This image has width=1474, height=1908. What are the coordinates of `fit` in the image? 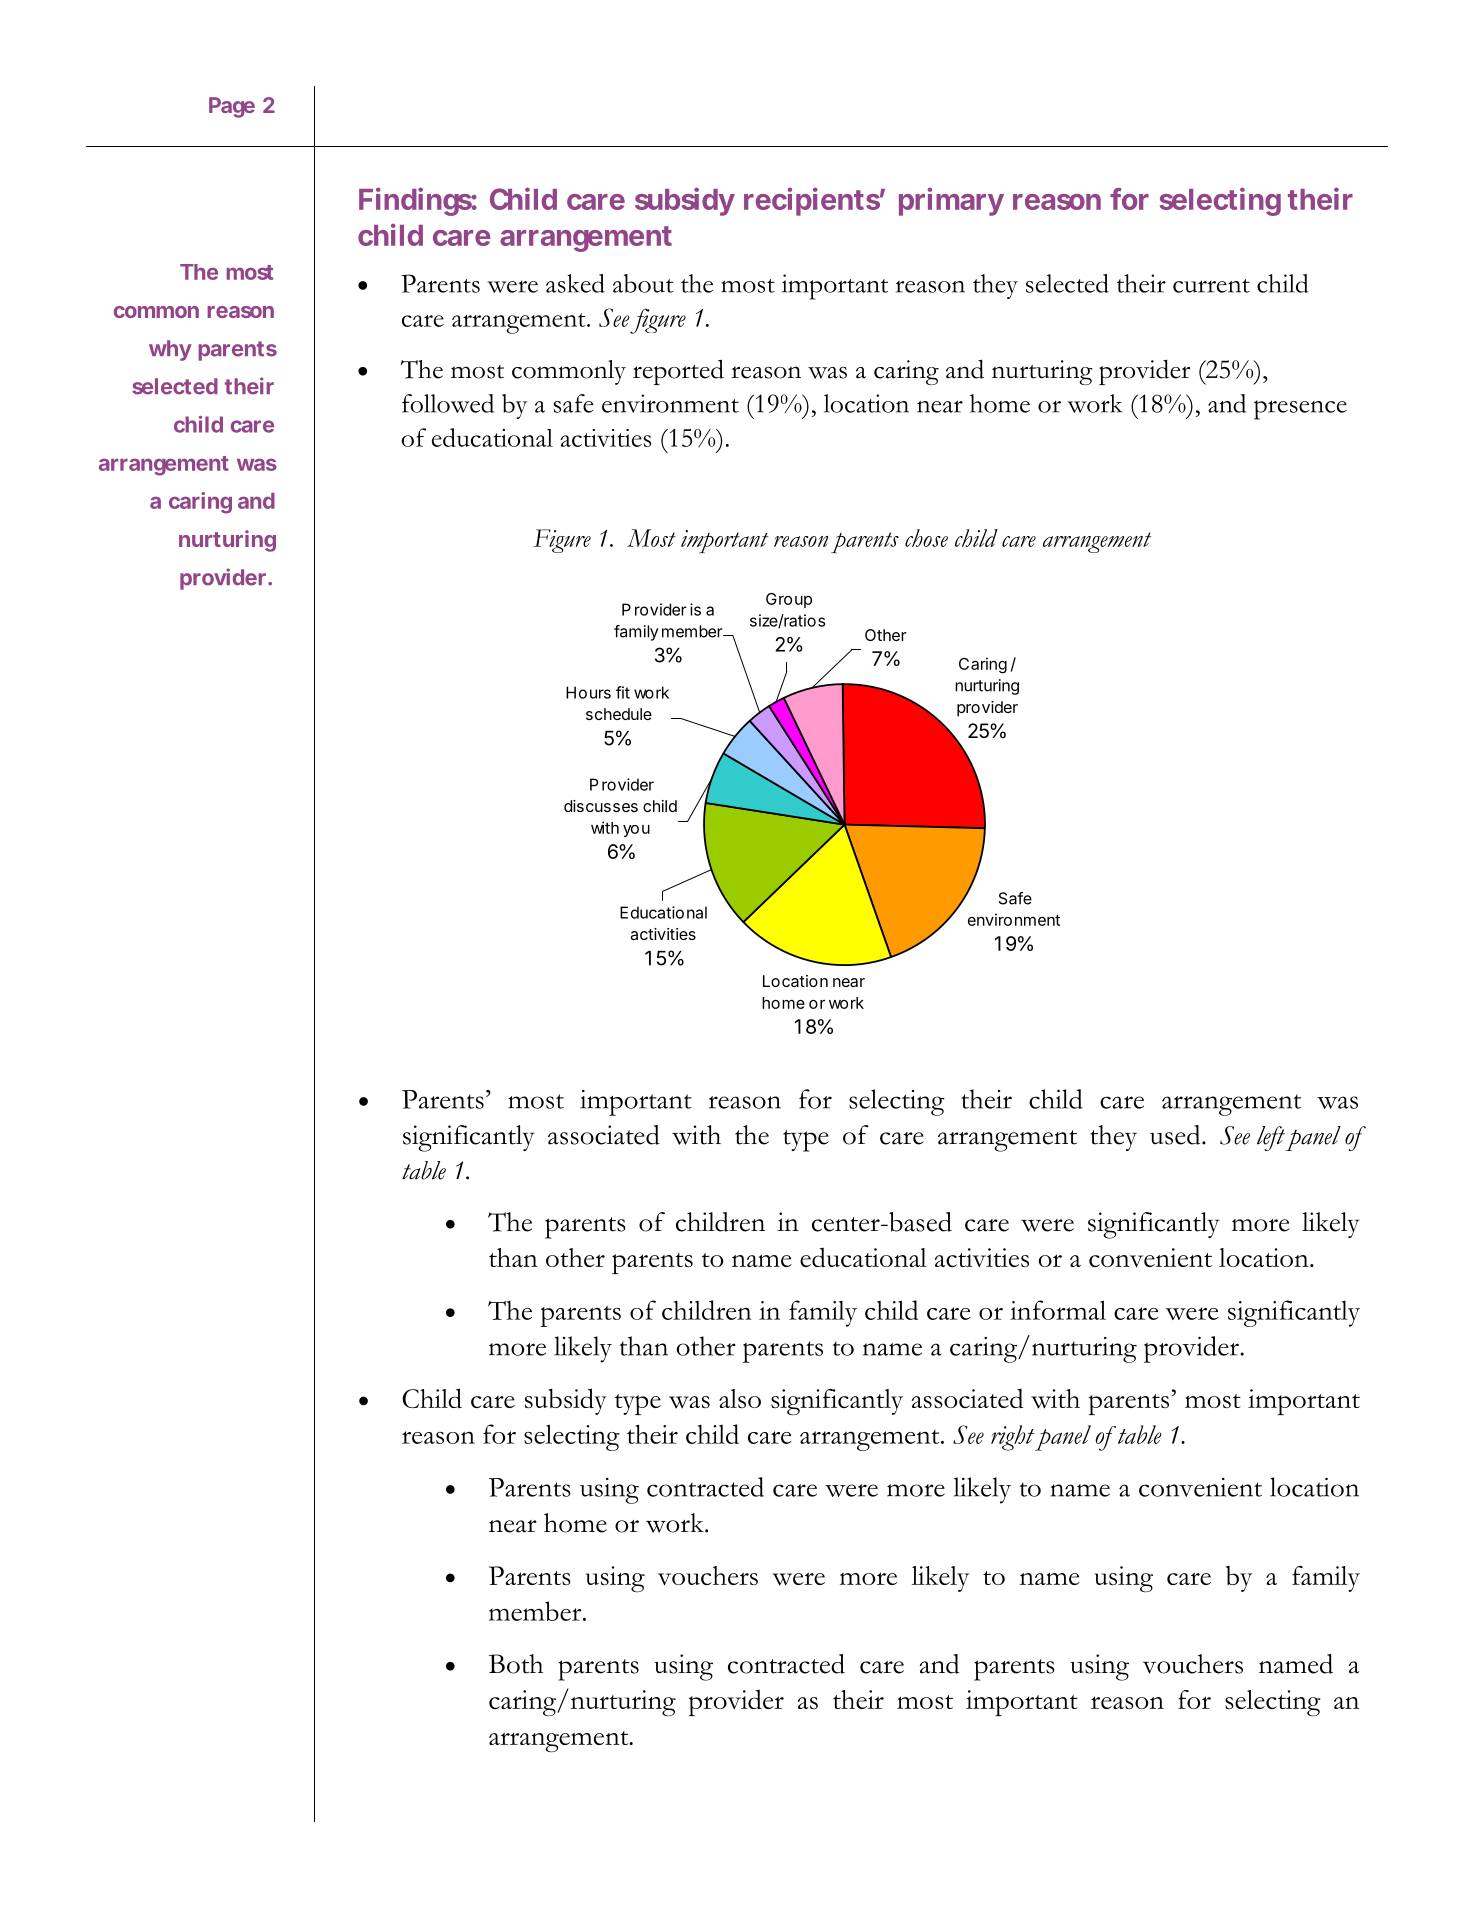 It's located at (623, 692).
